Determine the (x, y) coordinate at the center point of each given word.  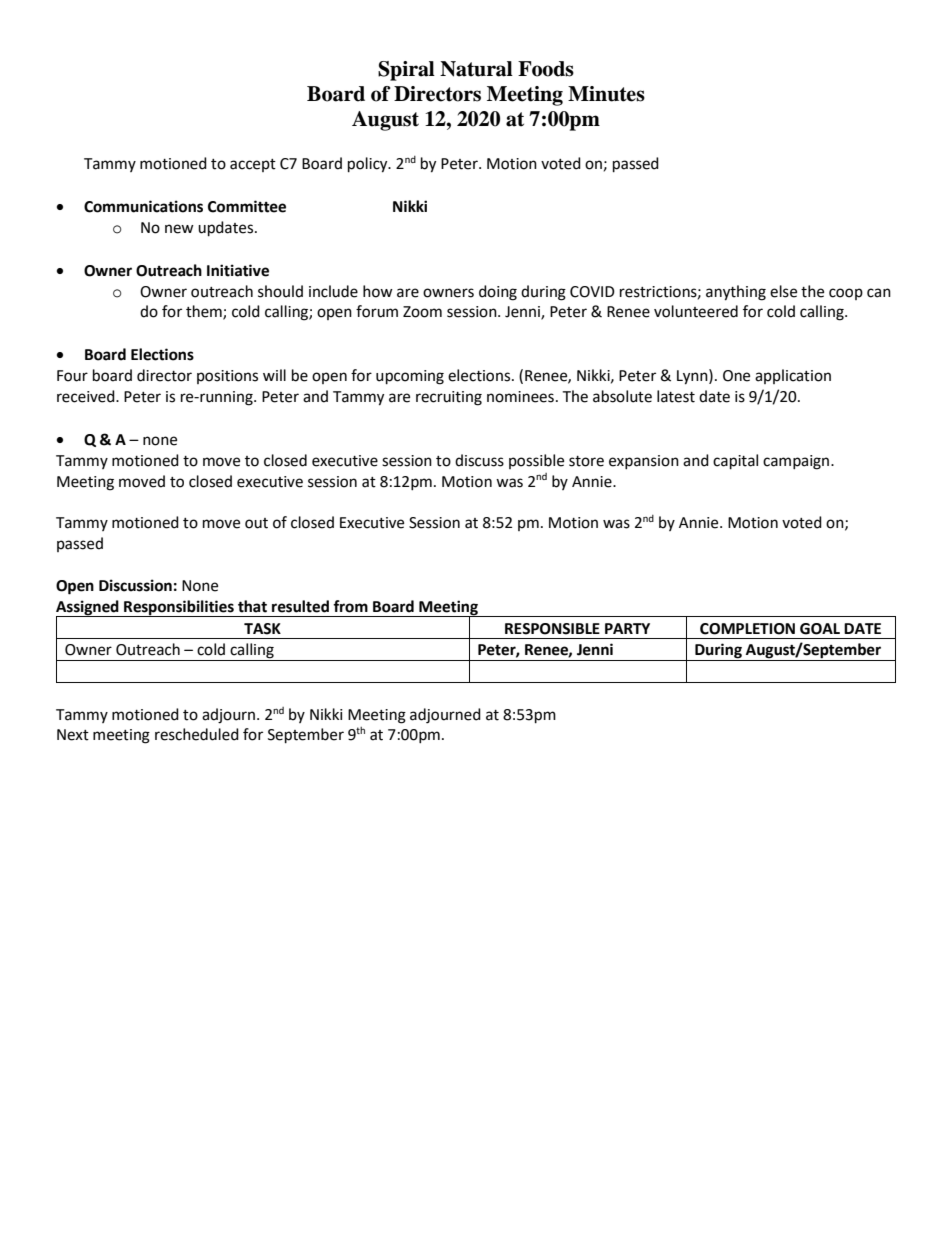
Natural (476, 69)
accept (253, 165)
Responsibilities (179, 608)
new (179, 229)
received (87, 396)
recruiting (449, 398)
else (783, 291)
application (793, 376)
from (350, 606)
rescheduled (197, 734)
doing (498, 293)
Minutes (606, 94)
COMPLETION (747, 629)
